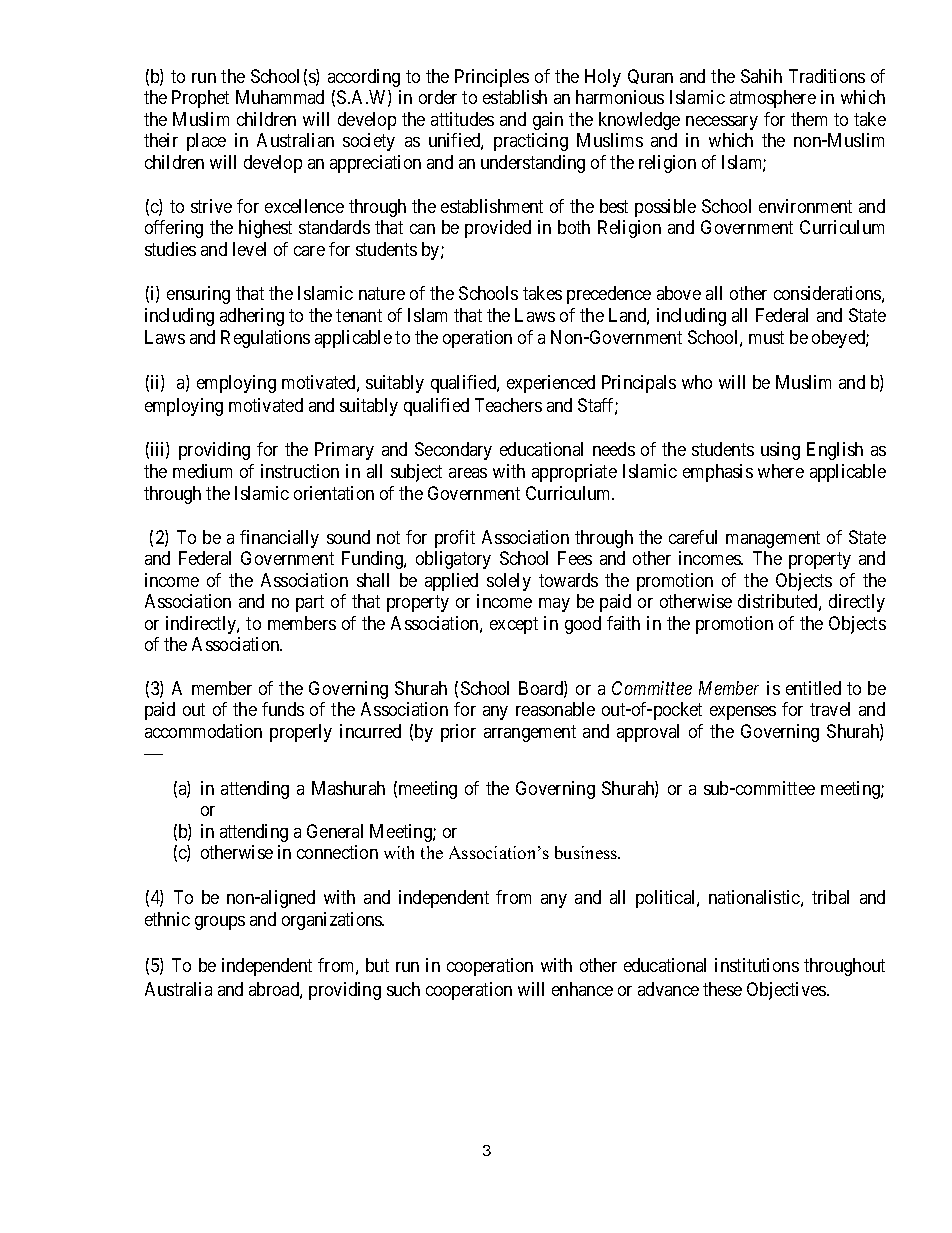  Describe the element at coordinates (773, 99) in the image. I see `atmosphere` at that location.
